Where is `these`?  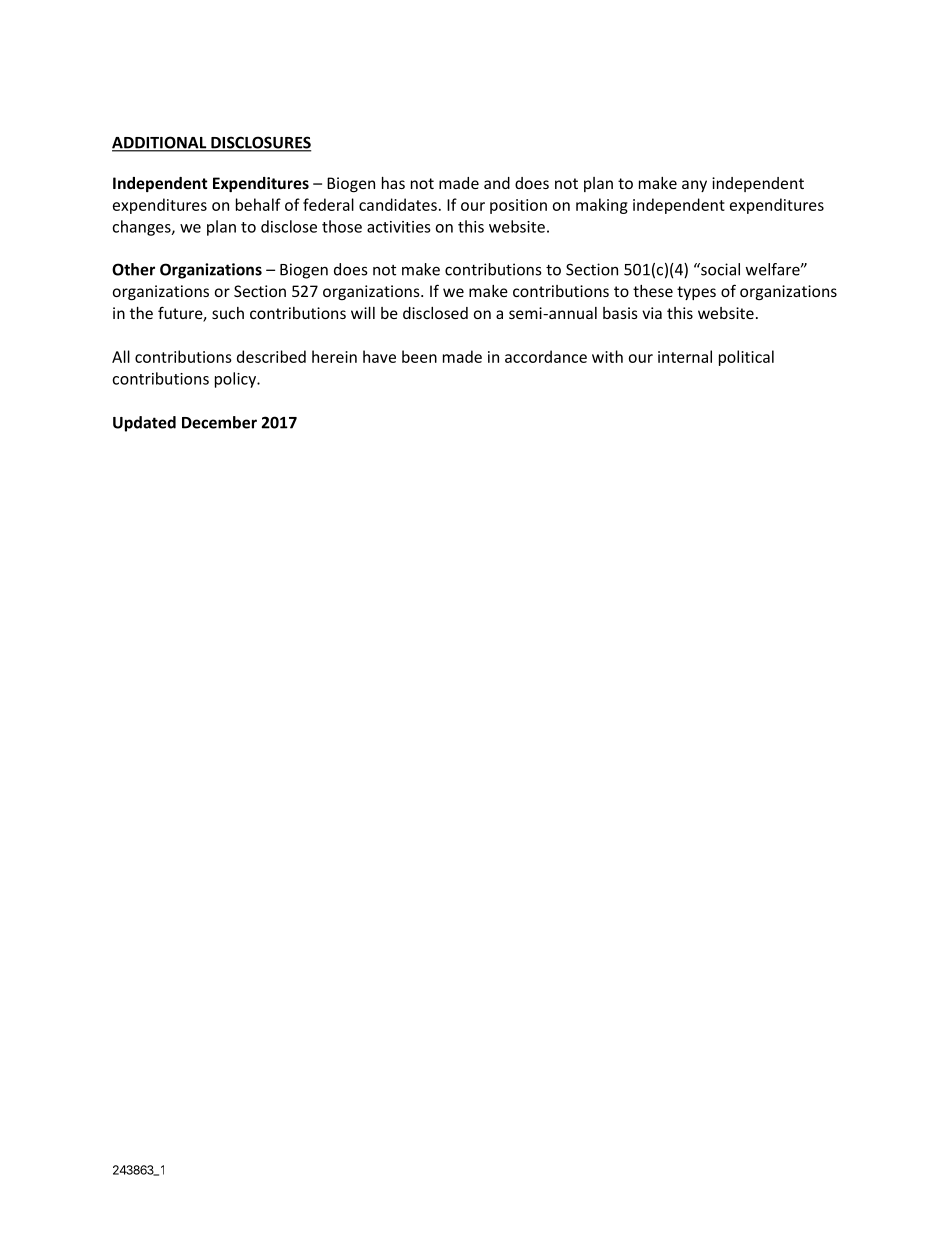 these is located at coordinates (653, 291).
